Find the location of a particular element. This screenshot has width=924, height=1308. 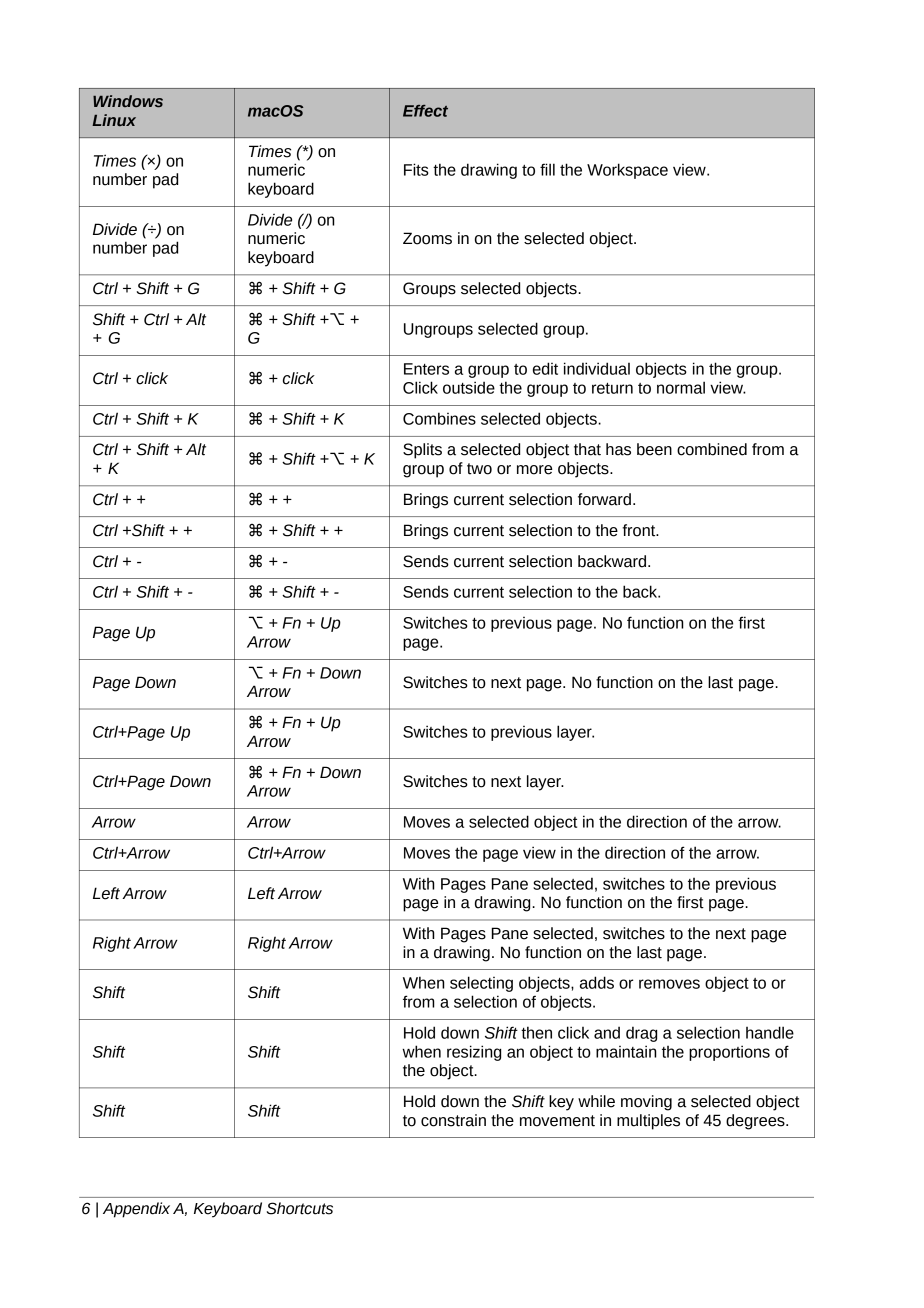

multiples is located at coordinates (648, 1122).
